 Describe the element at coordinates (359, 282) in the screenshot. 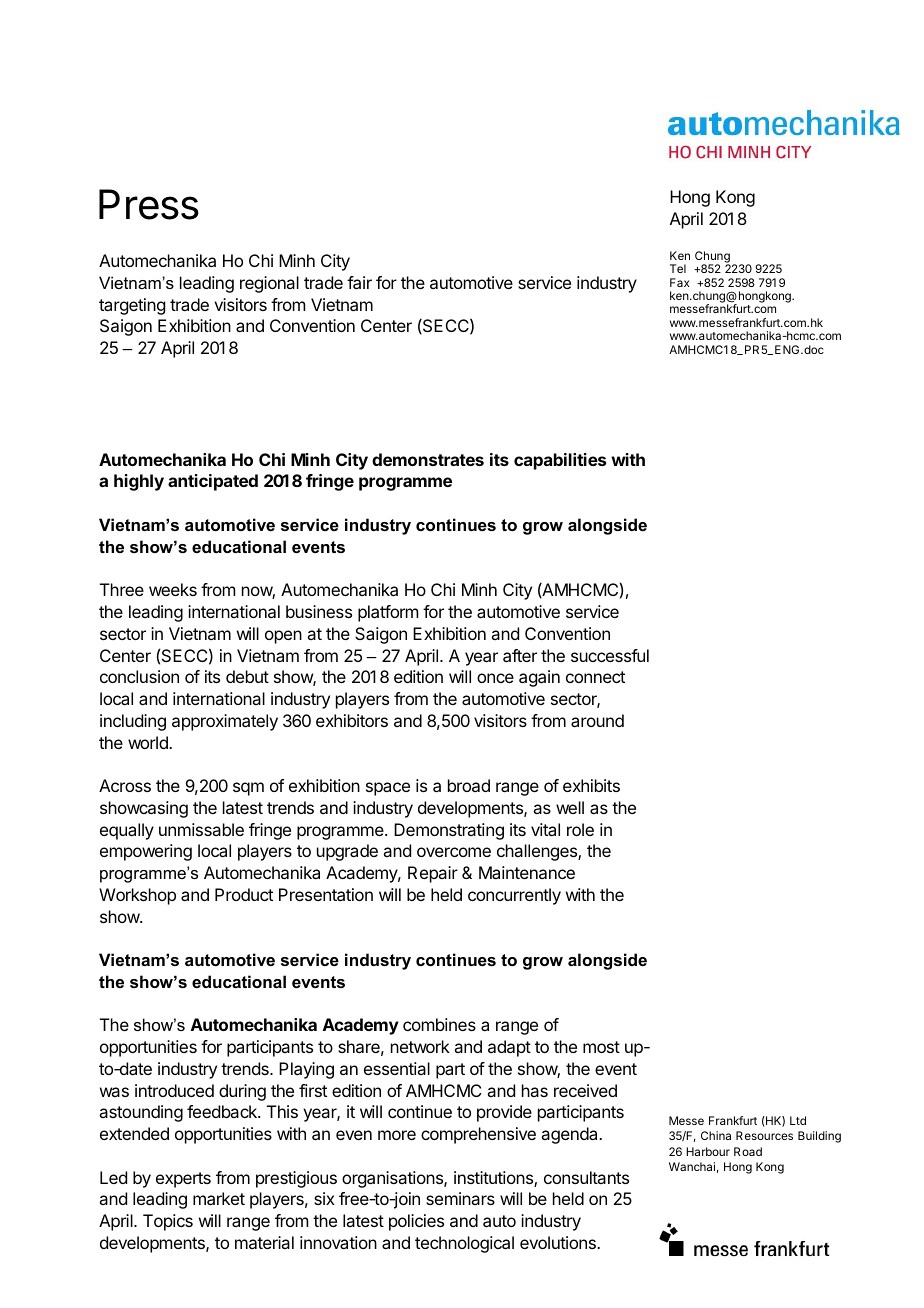

I see `fair` at that location.
